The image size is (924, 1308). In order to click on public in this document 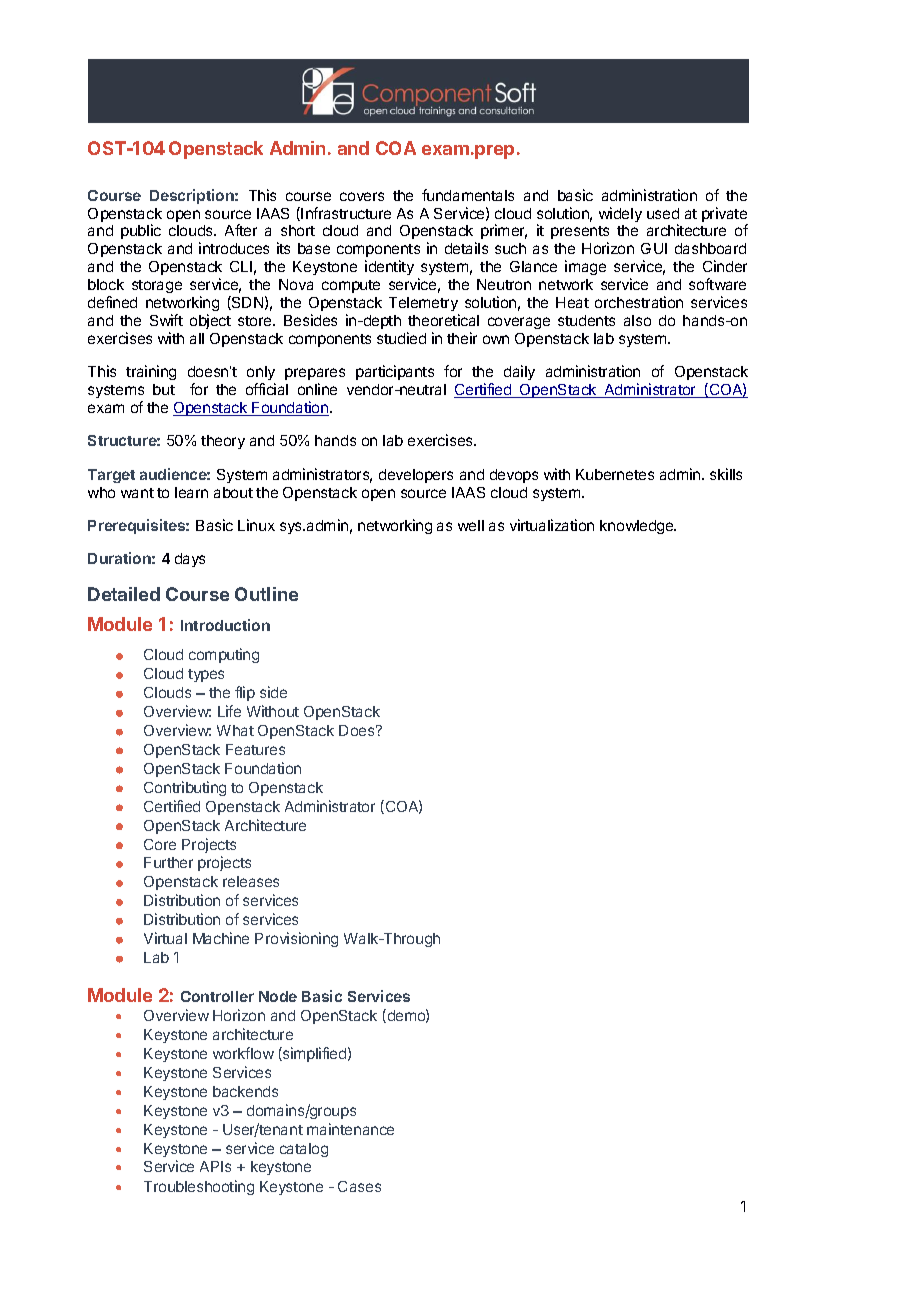, I will do `click(141, 231)`.
